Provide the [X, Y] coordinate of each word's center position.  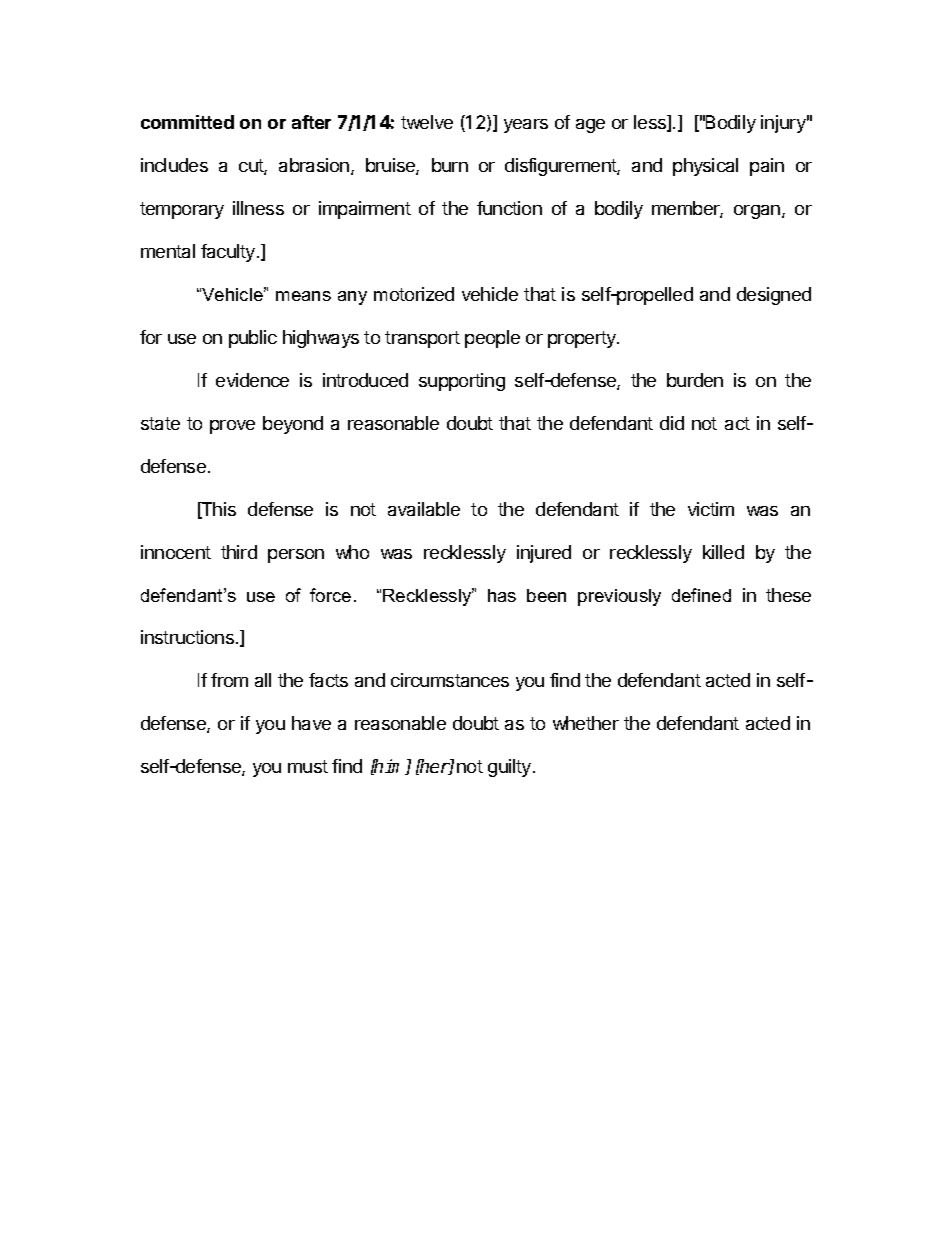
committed [187, 122]
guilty [511, 768]
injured [544, 554]
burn [450, 165]
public [253, 339]
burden [695, 380]
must [308, 766]
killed [723, 552]
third [239, 552]
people [492, 339]
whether [586, 723]
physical [705, 167]
